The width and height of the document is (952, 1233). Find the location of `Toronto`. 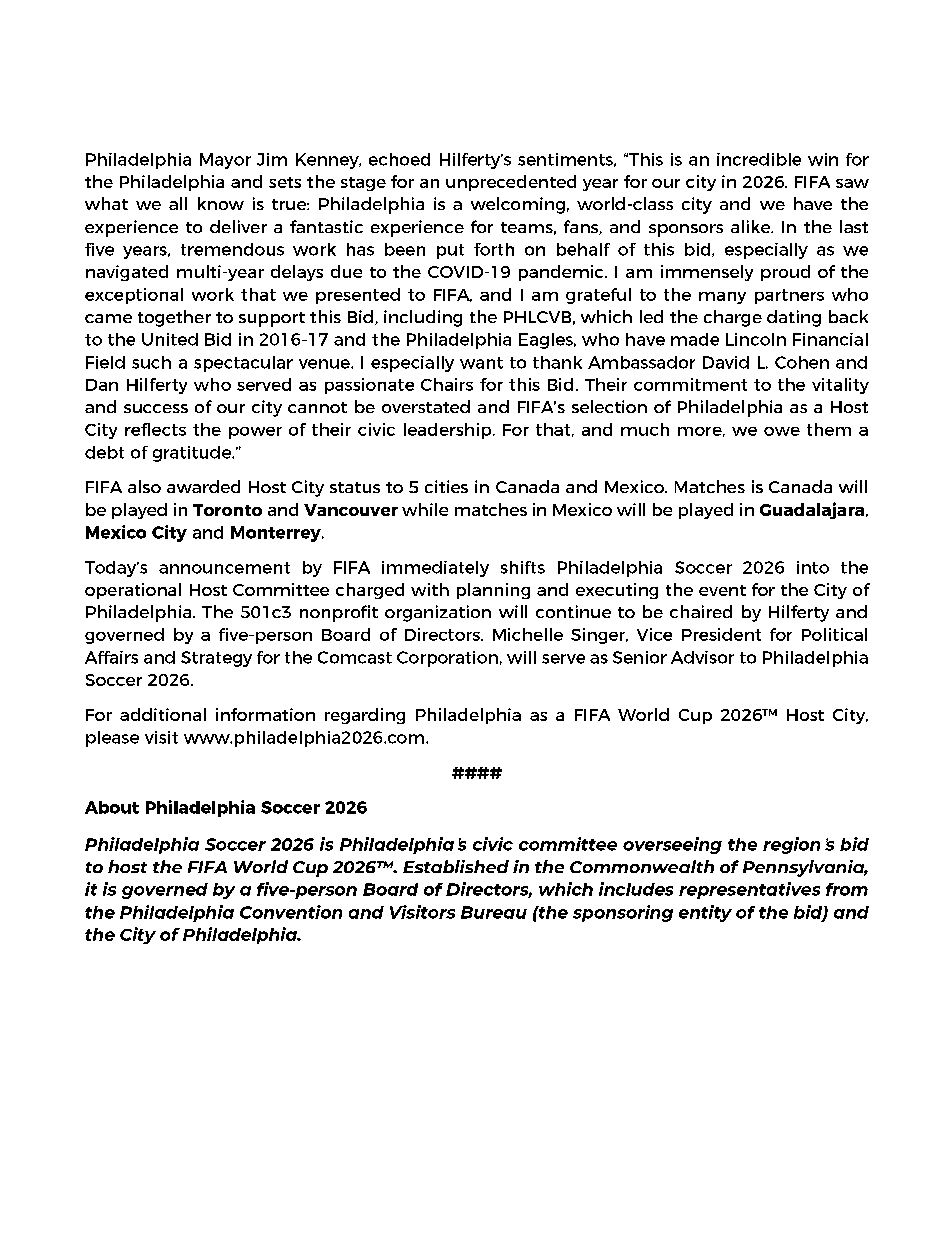

Toronto is located at coordinates (227, 510).
